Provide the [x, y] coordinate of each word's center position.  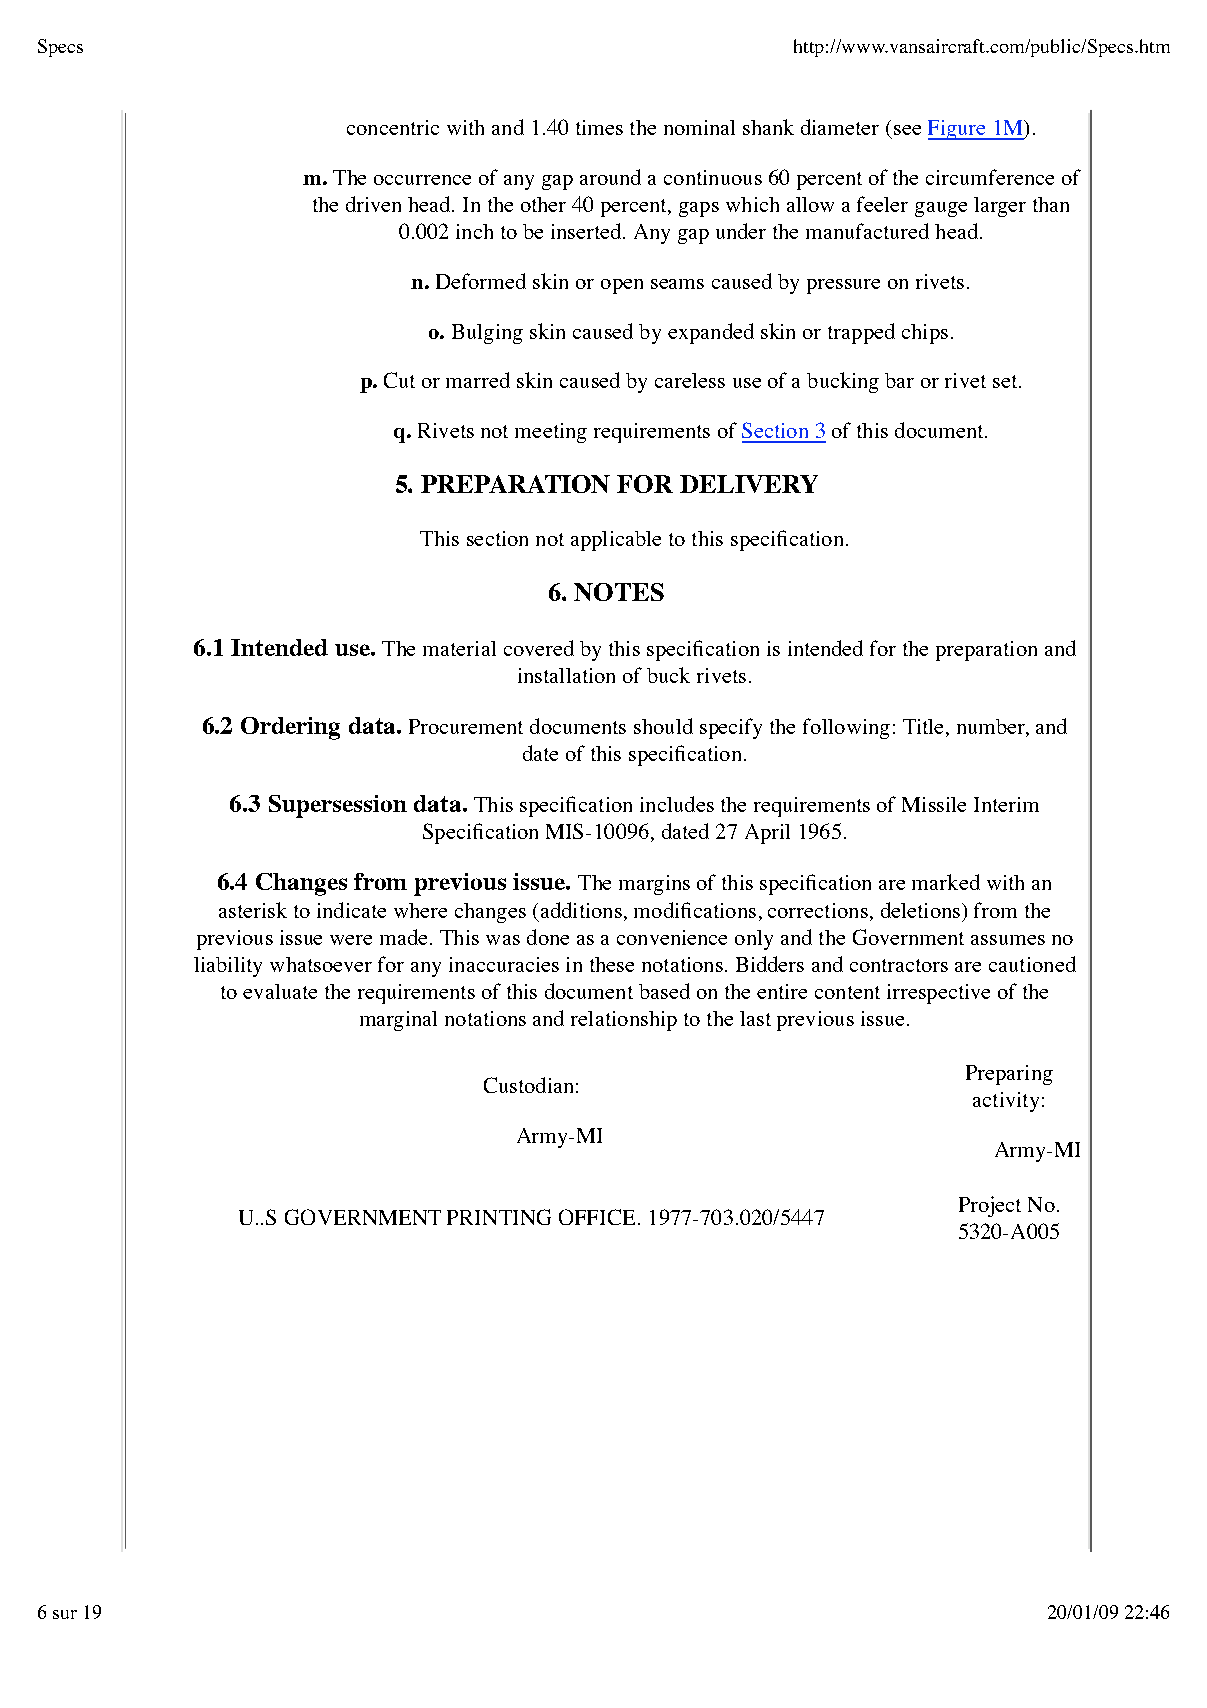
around [610, 177]
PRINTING [499, 1217]
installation [566, 675]
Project [990, 1206]
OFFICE [597, 1217]
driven [373, 204]
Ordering [290, 728]
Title [923, 726]
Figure [958, 130]
